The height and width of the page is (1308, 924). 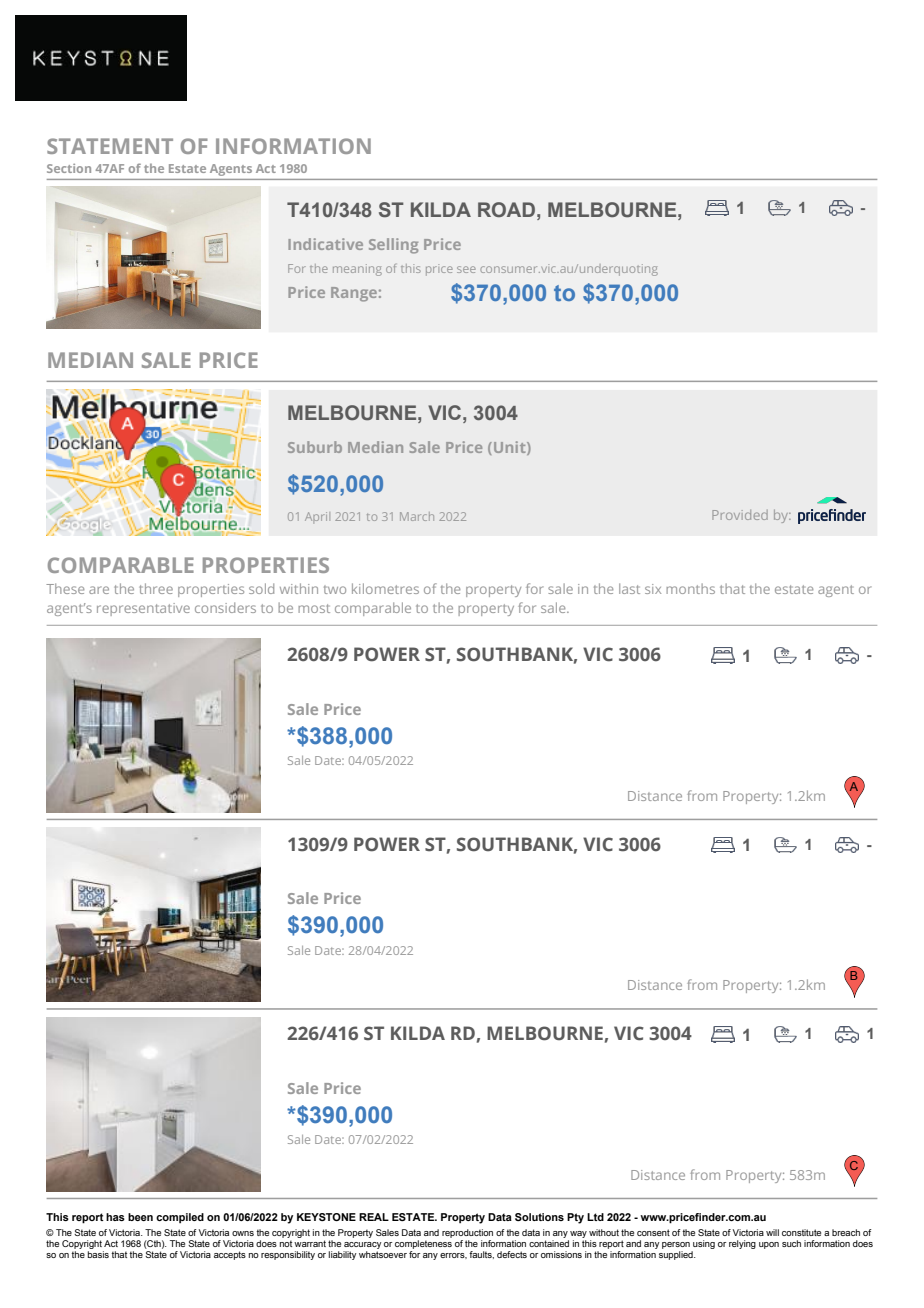 I want to click on been, so click(x=140, y=1217).
